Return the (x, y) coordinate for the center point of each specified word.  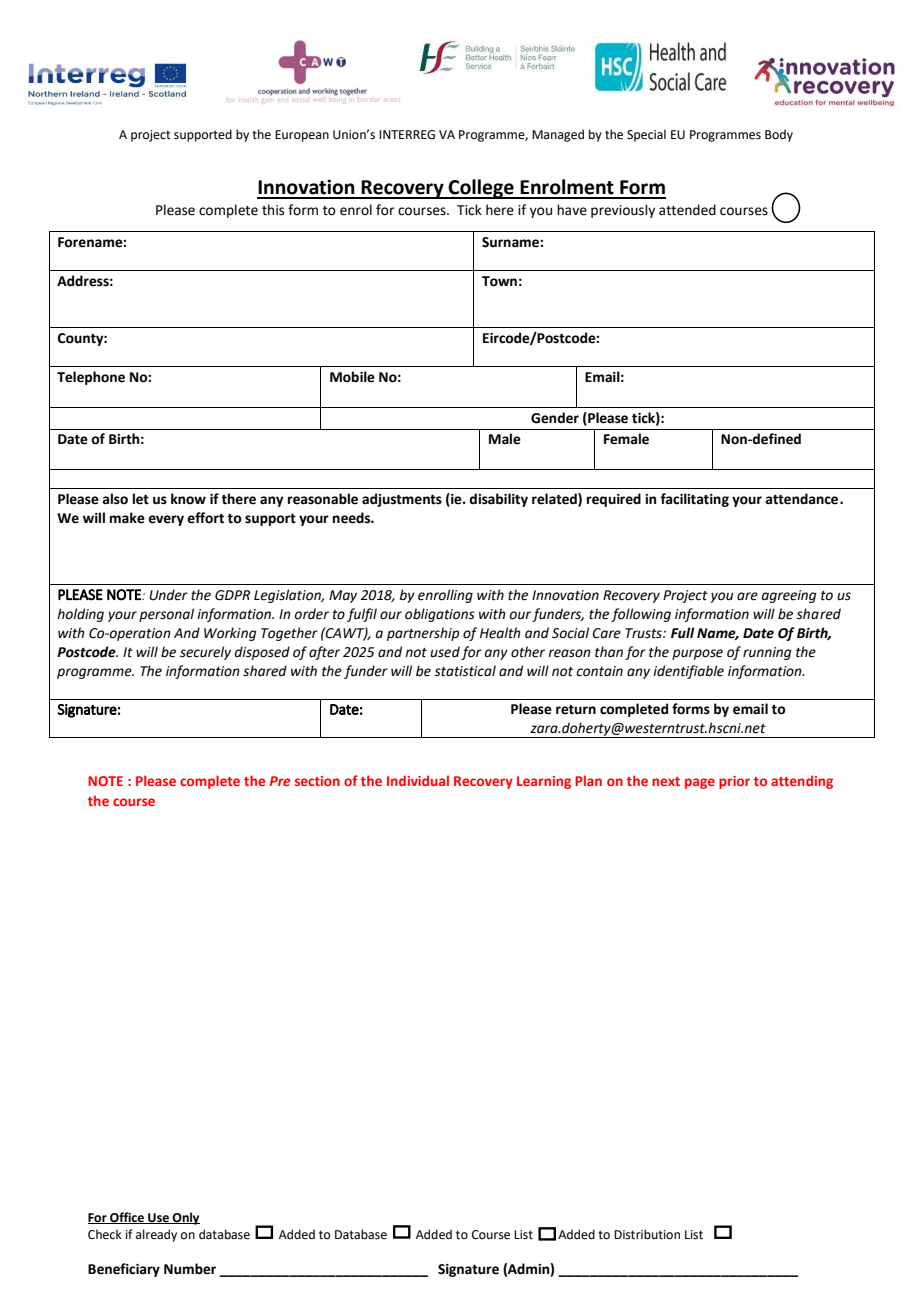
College (481, 189)
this (273, 210)
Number (190, 1269)
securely (205, 653)
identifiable (688, 672)
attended (687, 210)
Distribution (647, 1234)
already (156, 1235)
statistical (465, 671)
